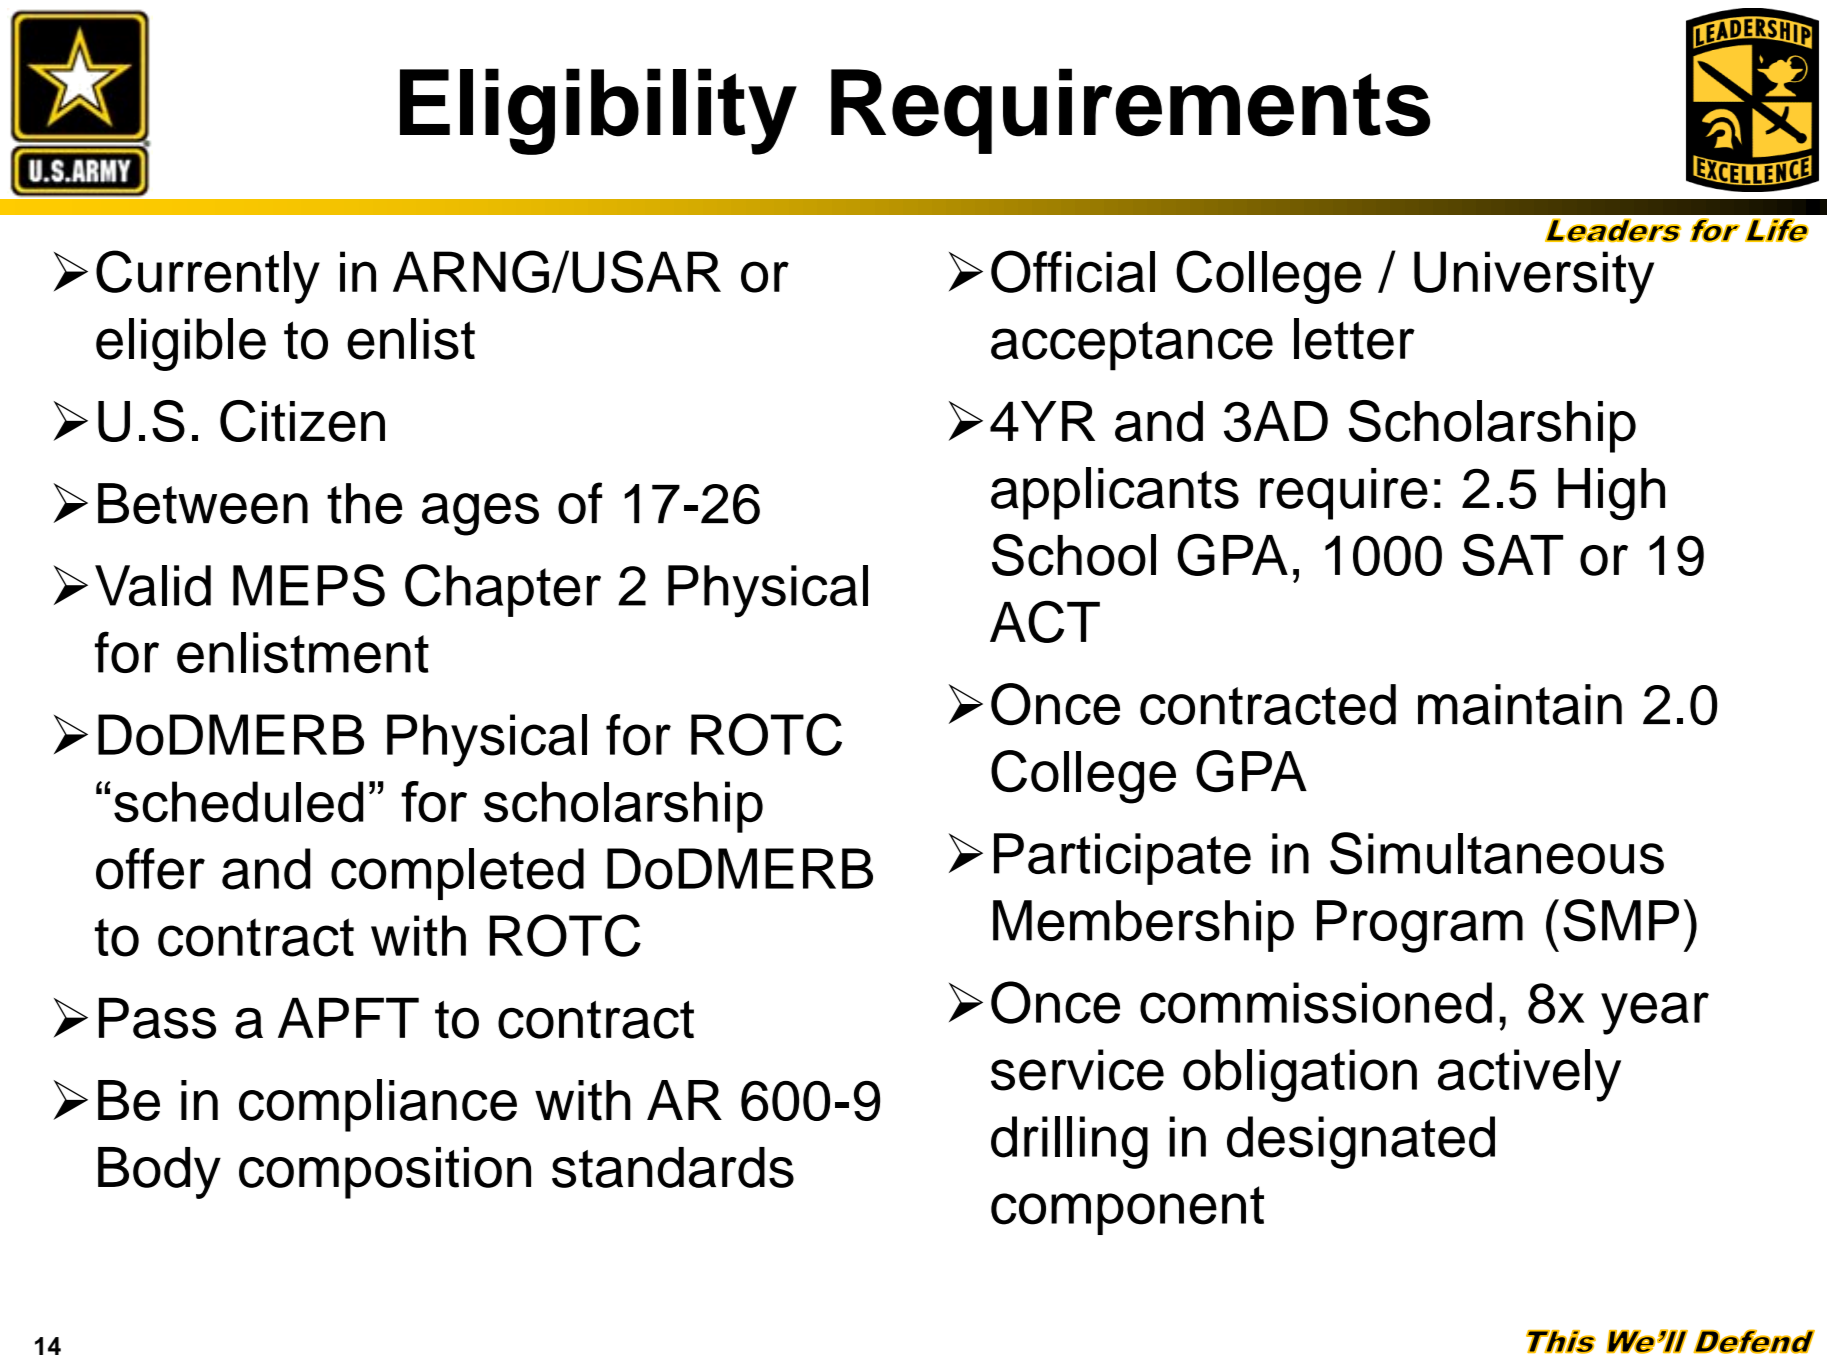  What do you see at coordinates (385, 1173) in the screenshot?
I see `composition` at bounding box center [385, 1173].
